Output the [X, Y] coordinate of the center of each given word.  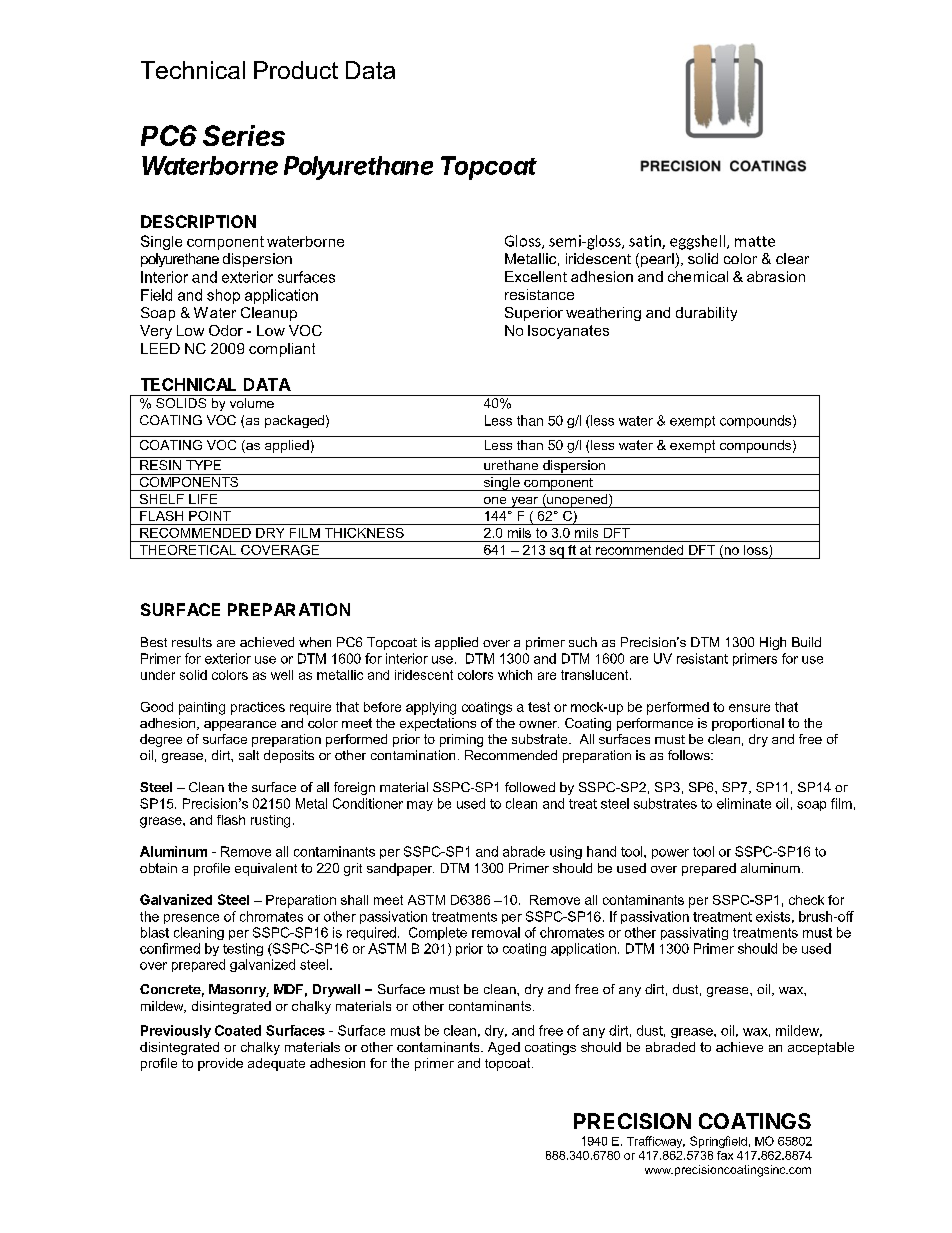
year [525, 502]
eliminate [744, 803]
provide [220, 1064]
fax [725, 1155]
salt [249, 755]
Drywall [336, 990]
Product [296, 70]
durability [706, 314]
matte [755, 241]
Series [244, 135]
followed [530, 787]
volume [252, 403]
